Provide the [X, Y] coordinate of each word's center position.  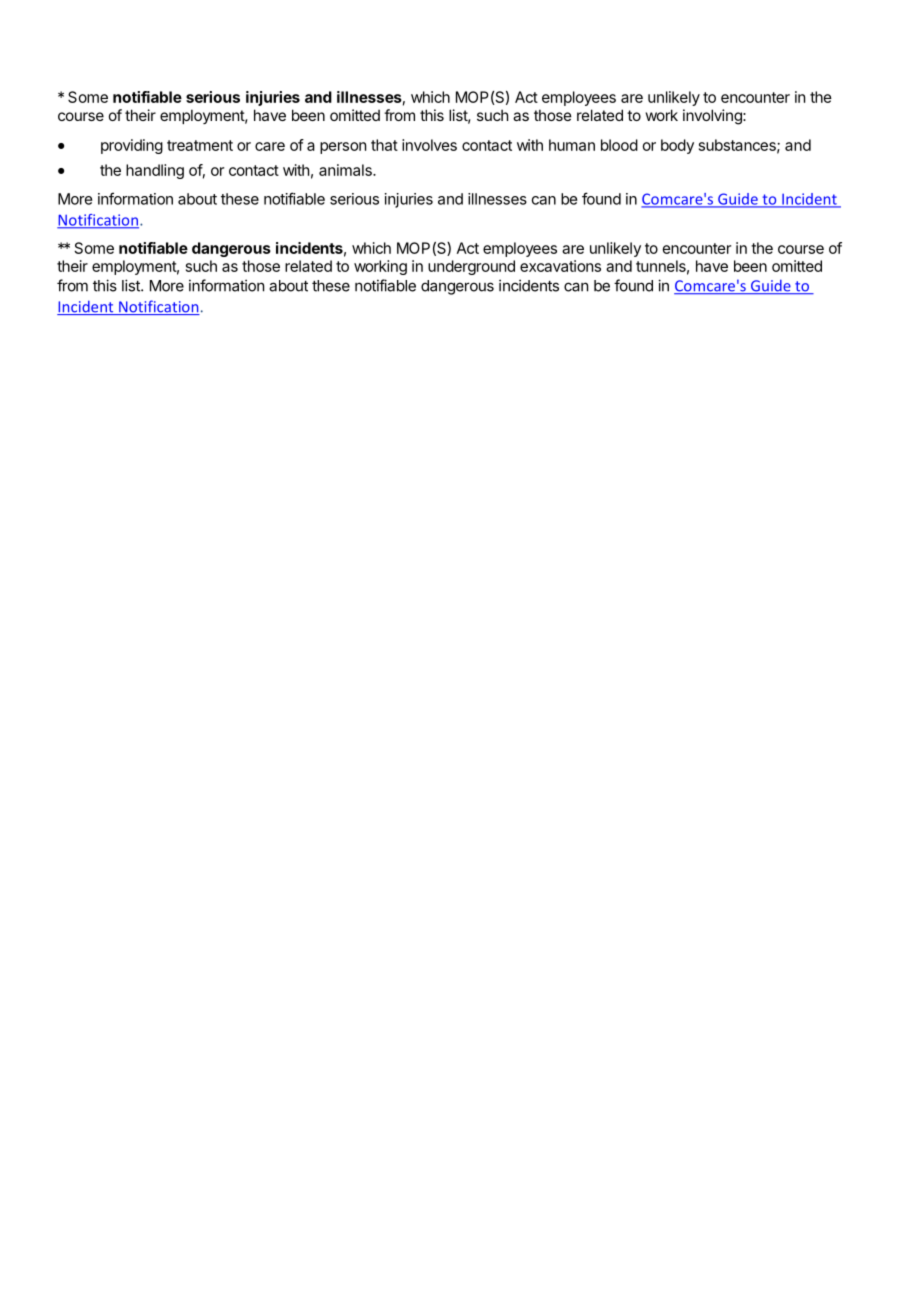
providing [132, 146]
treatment [200, 145]
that [384, 145]
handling [155, 171]
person [343, 148]
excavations [560, 266]
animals [346, 170]
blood [619, 145]
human [572, 145]
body [677, 146]
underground [471, 267]
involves [429, 145]
